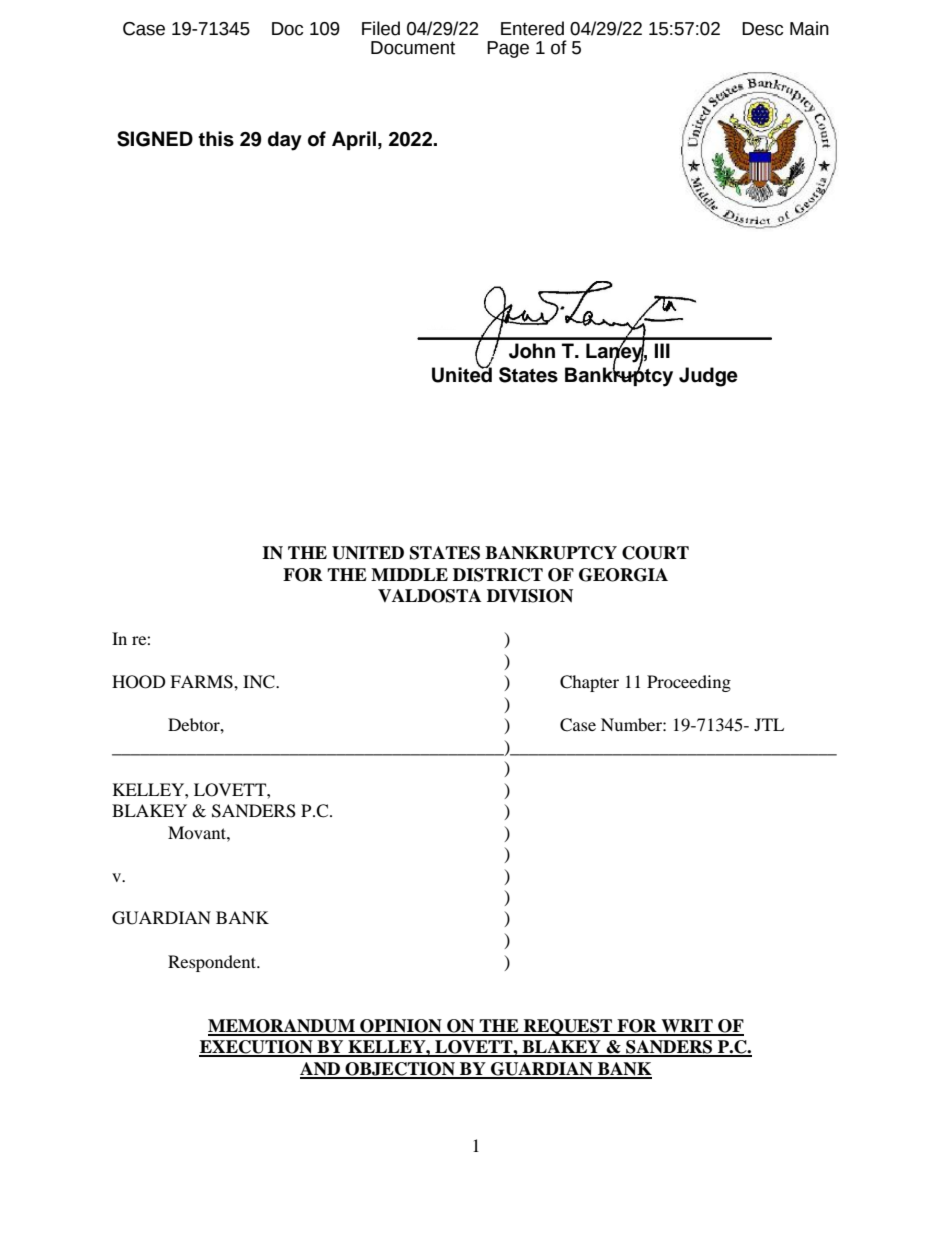 The width and height of the image is (952, 1233). What do you see at coordinates (762, 29) in the image?
I see `Desc` at bounding box center [762, 29].
